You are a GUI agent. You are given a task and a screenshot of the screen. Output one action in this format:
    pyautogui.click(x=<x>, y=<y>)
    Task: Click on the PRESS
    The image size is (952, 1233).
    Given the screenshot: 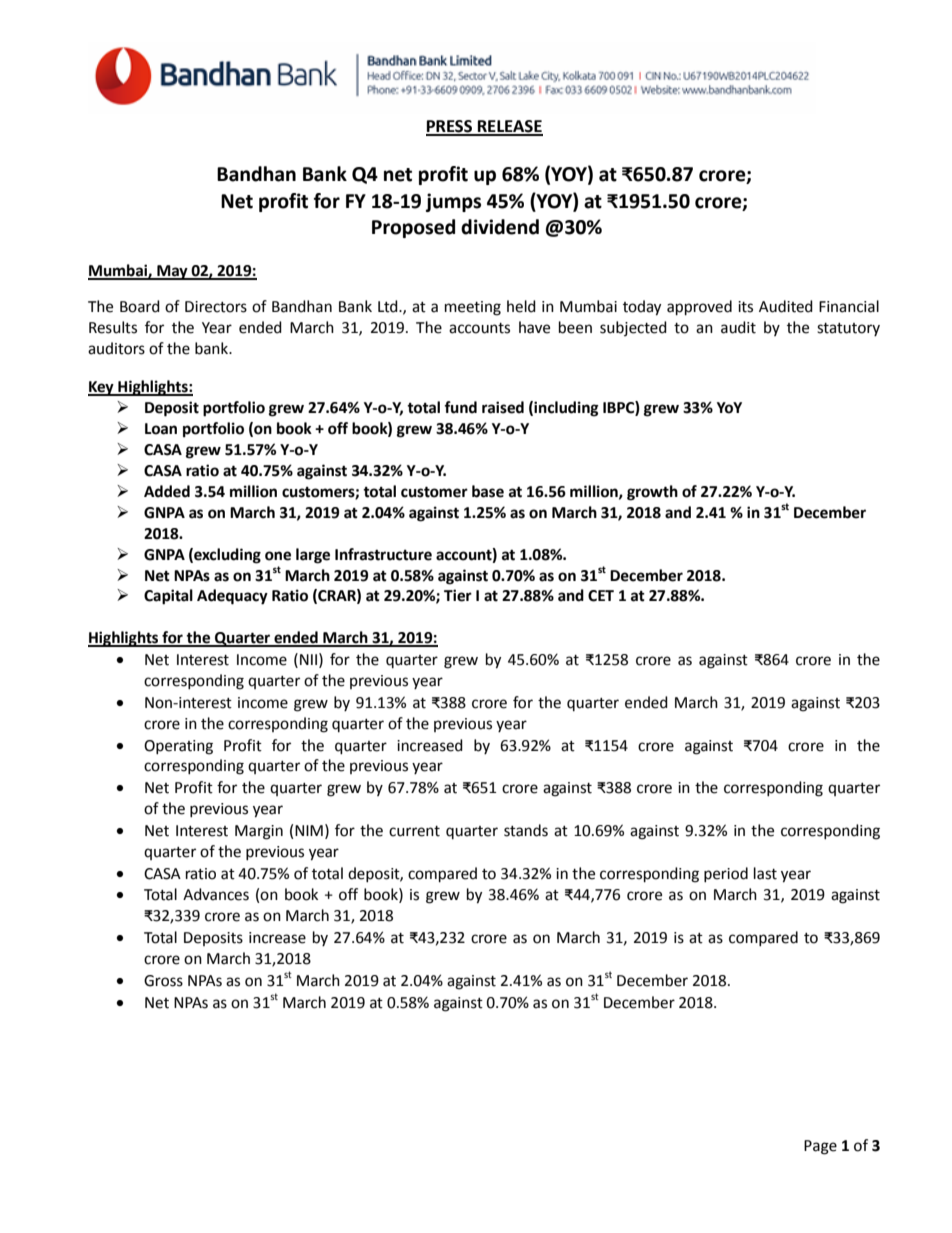 What is the action you would take?
    pyautogui.click(x=450, y=127)
